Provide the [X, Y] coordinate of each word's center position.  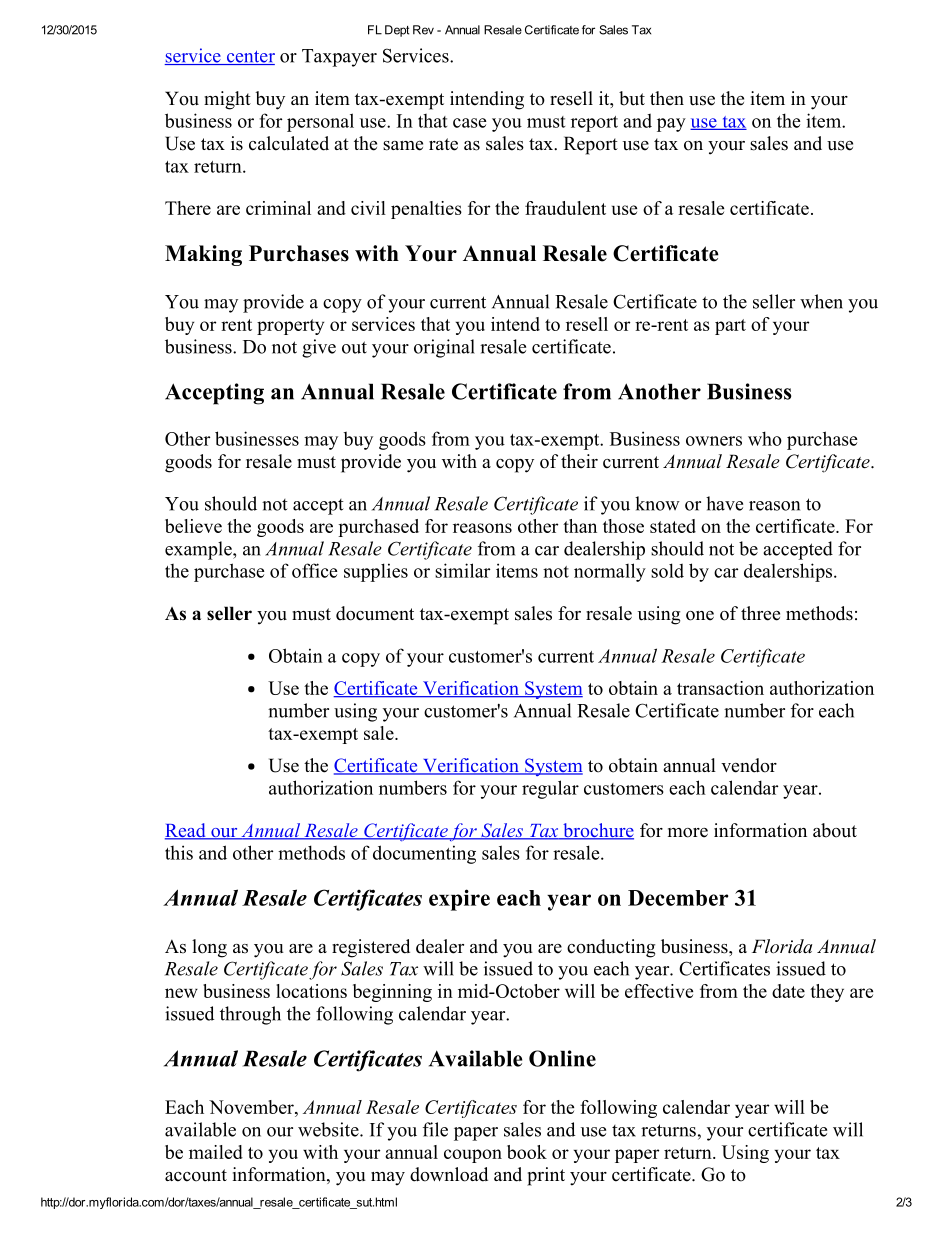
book [527, 1152]
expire [459, 900]
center [249, 58]
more [688, 833]
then [667, 98]
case [469, 123]
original [444, 348]
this [179, 852]
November [252, 1107]
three [760, 613]
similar [462, 570]
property [290, 327]
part [730, 327]
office [314, 570]
